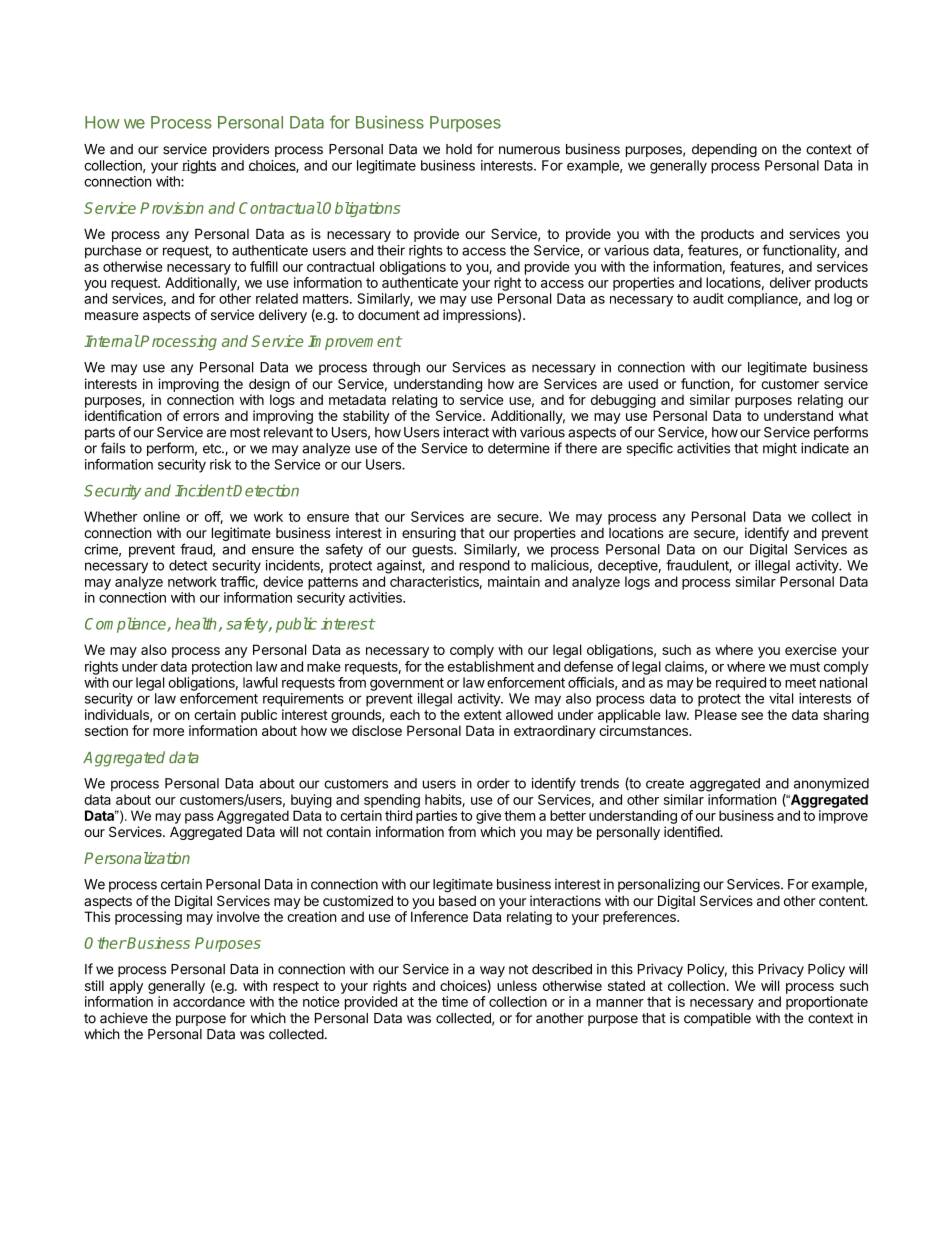  What do you see at coordinates (209, 1001) in the page?
I see `accordance` at bounding box center [209, 1001].
